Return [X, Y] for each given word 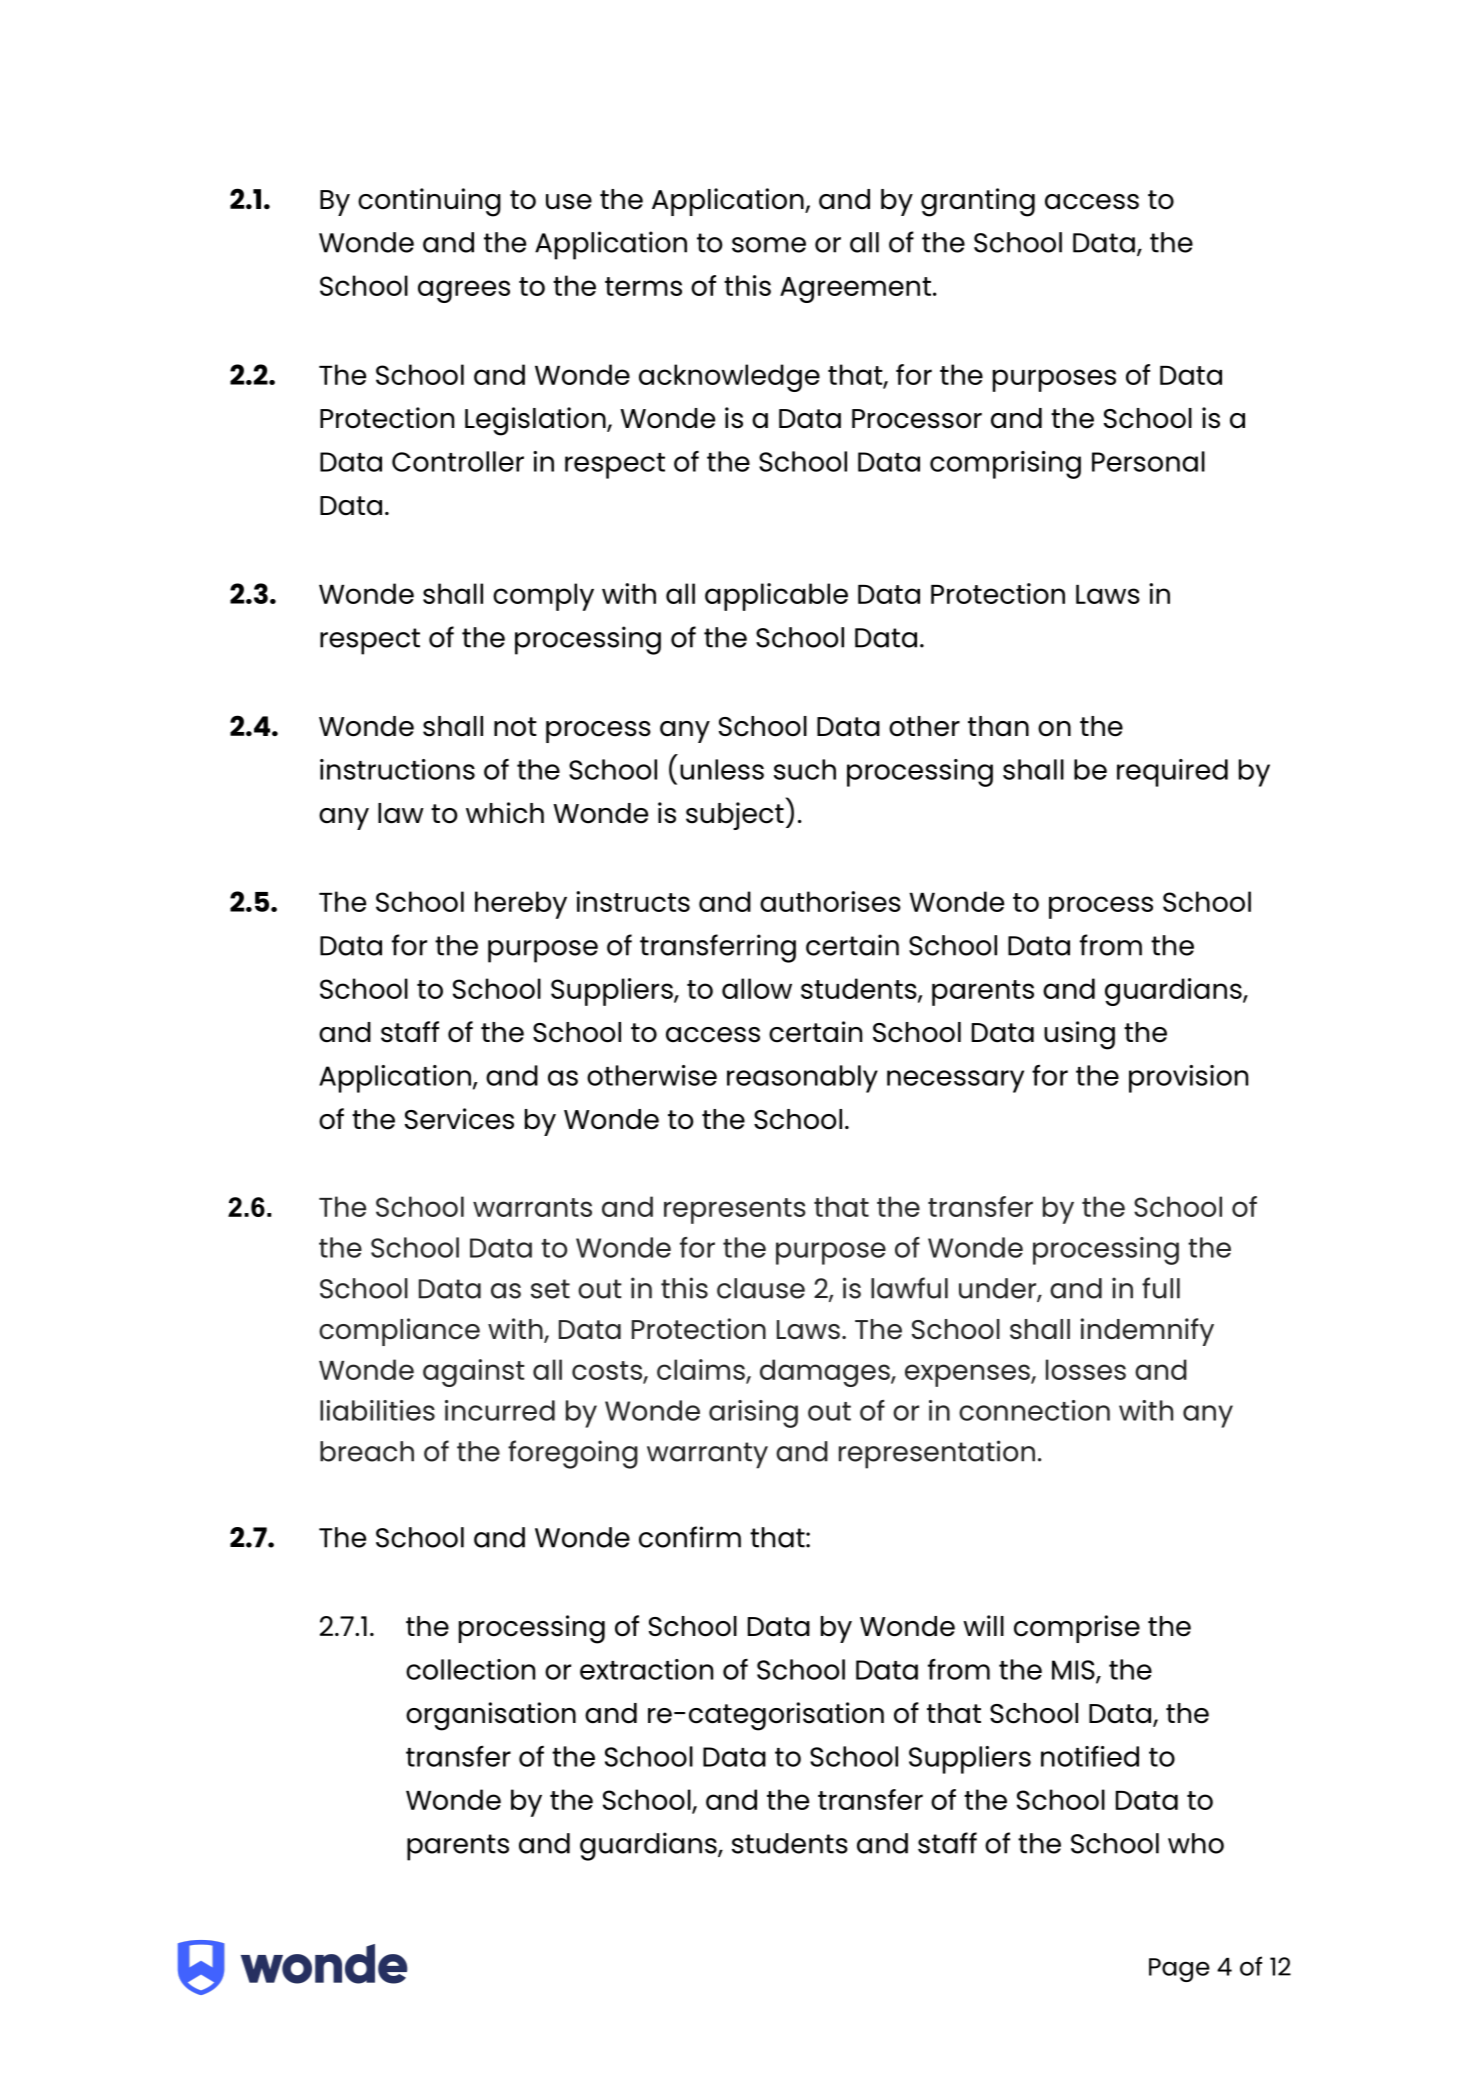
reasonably [802, 1079]
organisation [491, 1716]
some [769, 245]
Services [459, 1119]
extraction [646, 1669]
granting [978, 202]
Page [1179, 1970]
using [1079, 1035]
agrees [464, 291]
